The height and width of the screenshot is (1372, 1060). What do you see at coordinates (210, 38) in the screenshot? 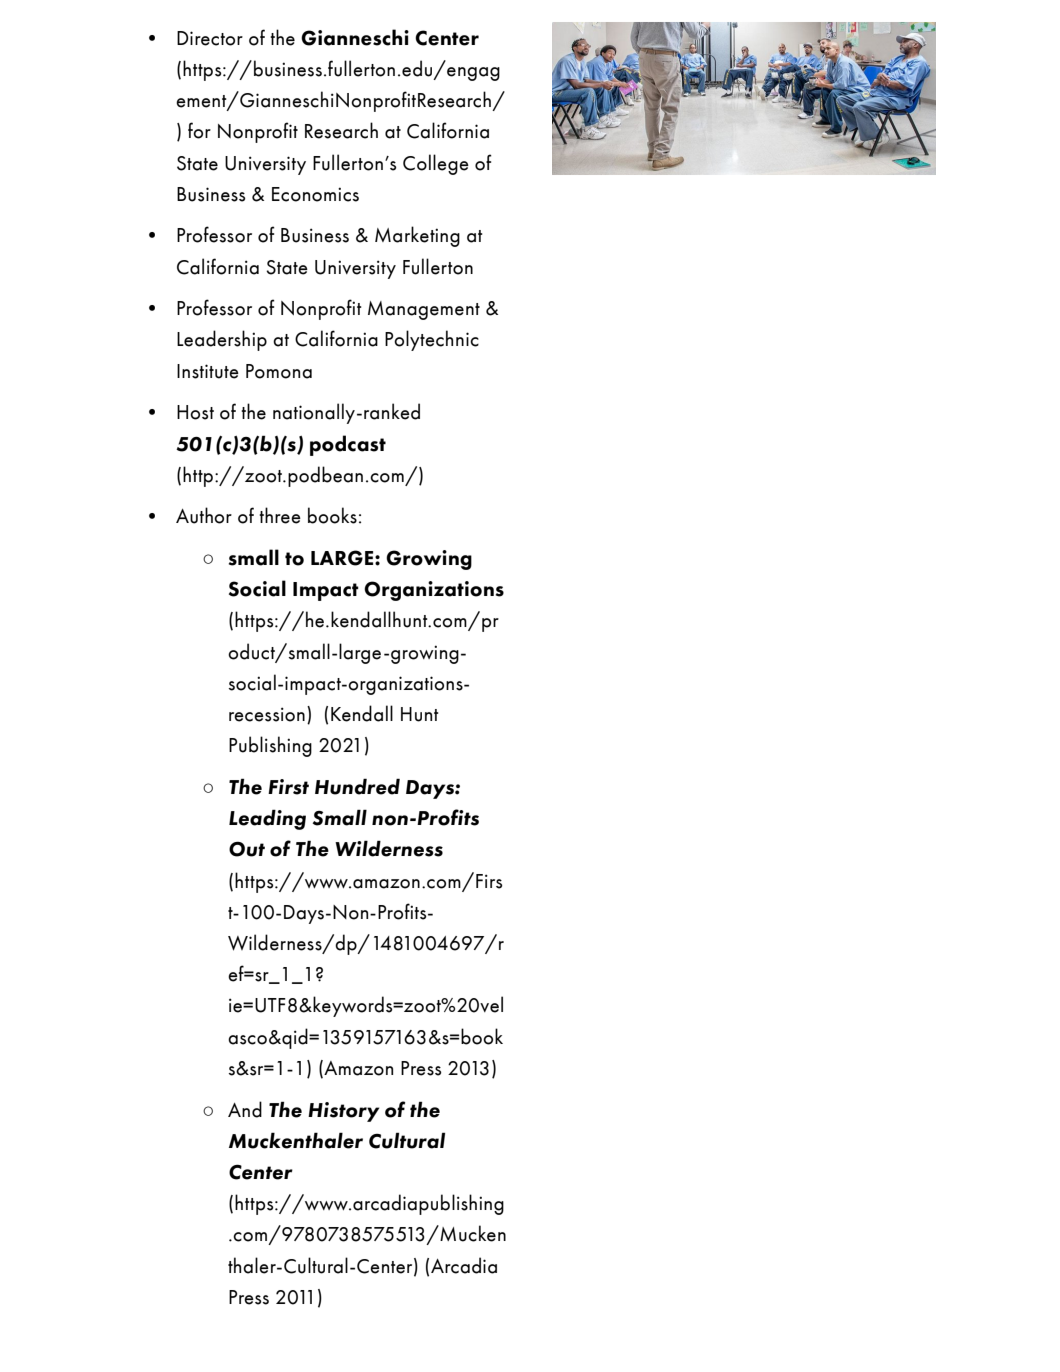
I see `Director` at bounding box center [210, 38].
